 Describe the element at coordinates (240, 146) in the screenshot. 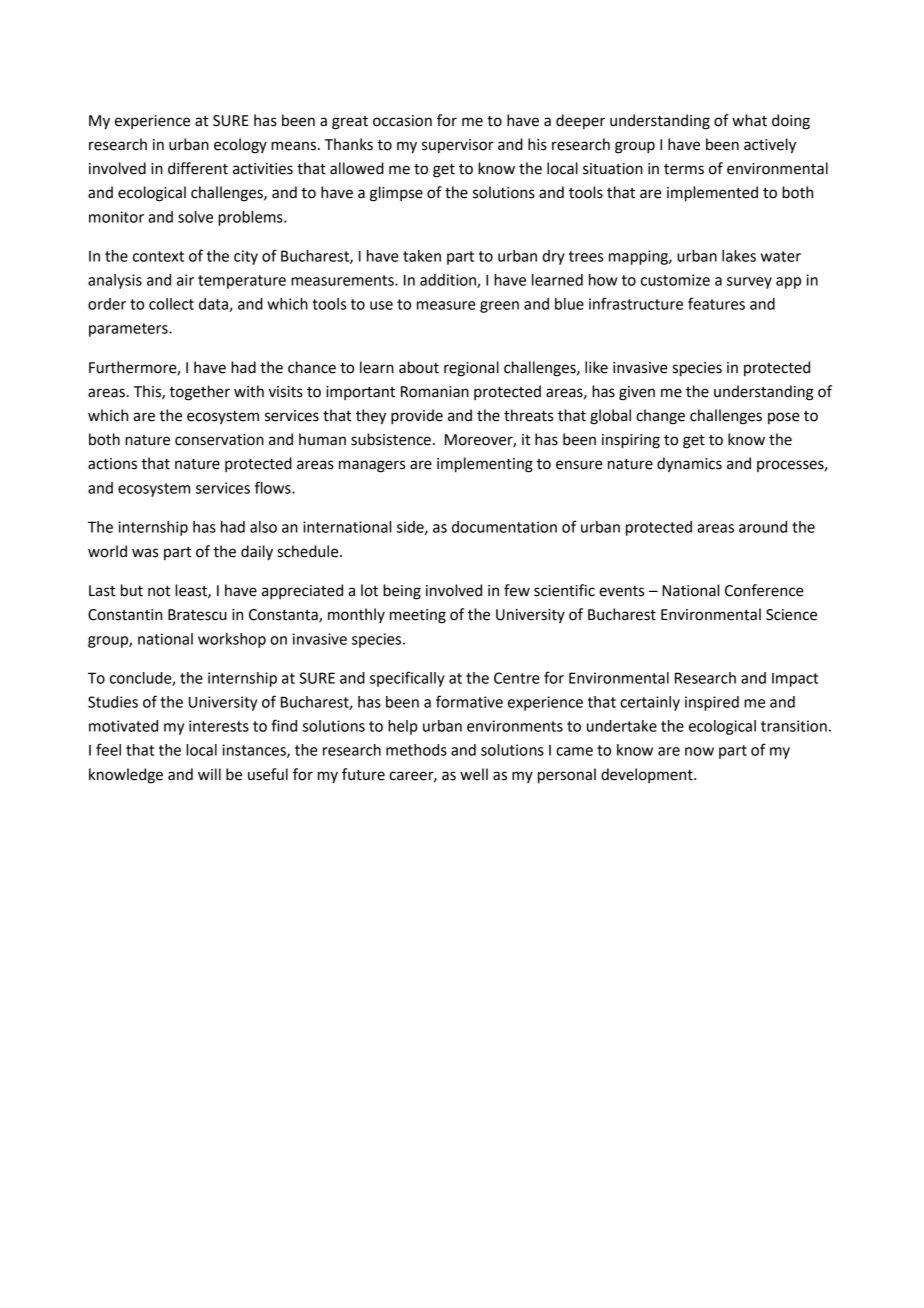

I see `ecology` at that location.
